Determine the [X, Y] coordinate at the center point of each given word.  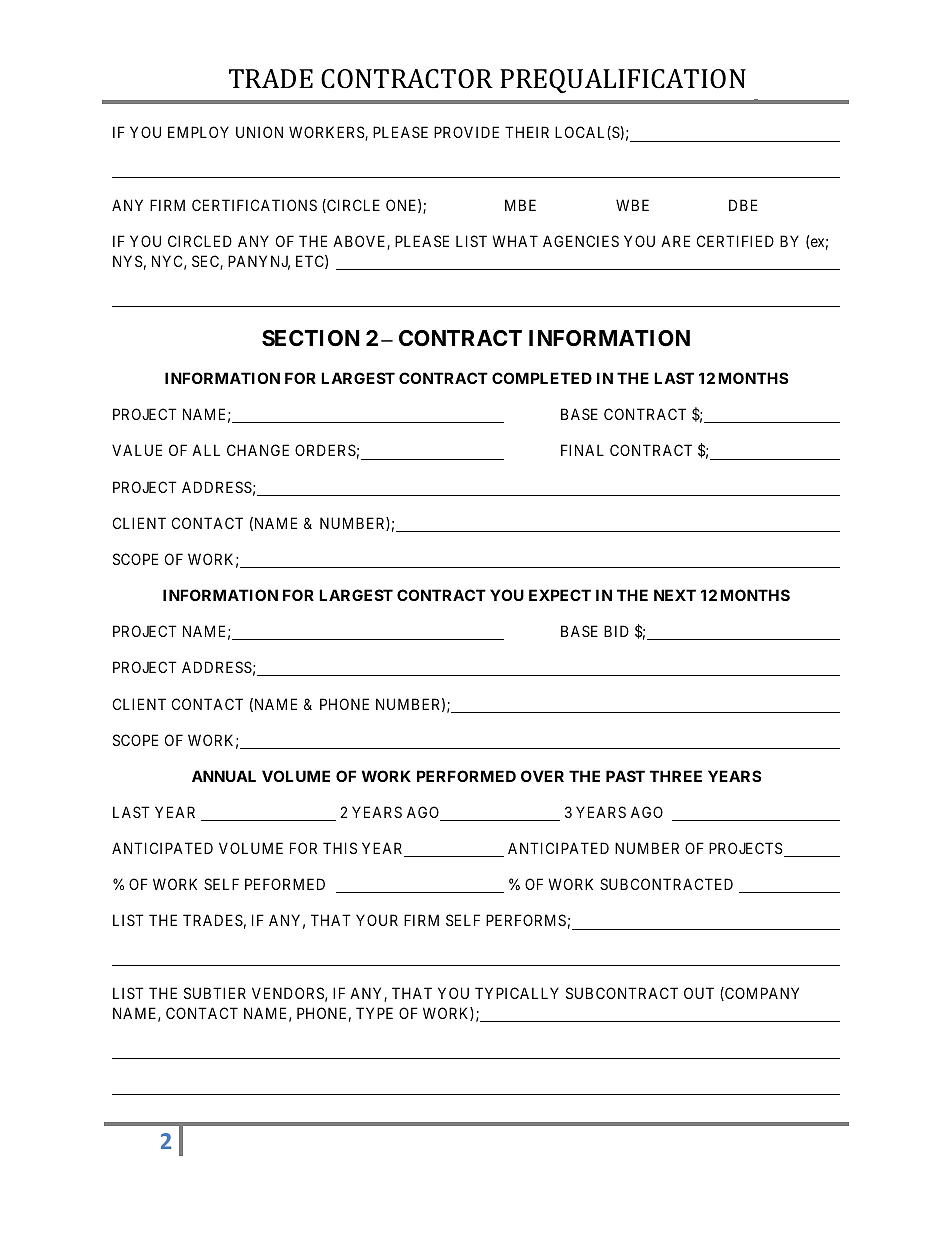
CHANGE [258, 450]
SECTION [311, 338]
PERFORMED [466, 776]
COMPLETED [542, 378]
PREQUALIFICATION [623, 81]
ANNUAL [224, 776]
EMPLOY [198, 132]
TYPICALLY [517, 993]
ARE [675, 241]
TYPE [374, 1013]
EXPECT [560, 595]
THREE [676, 776]
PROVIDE [466, 132]
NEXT [675, 595]
